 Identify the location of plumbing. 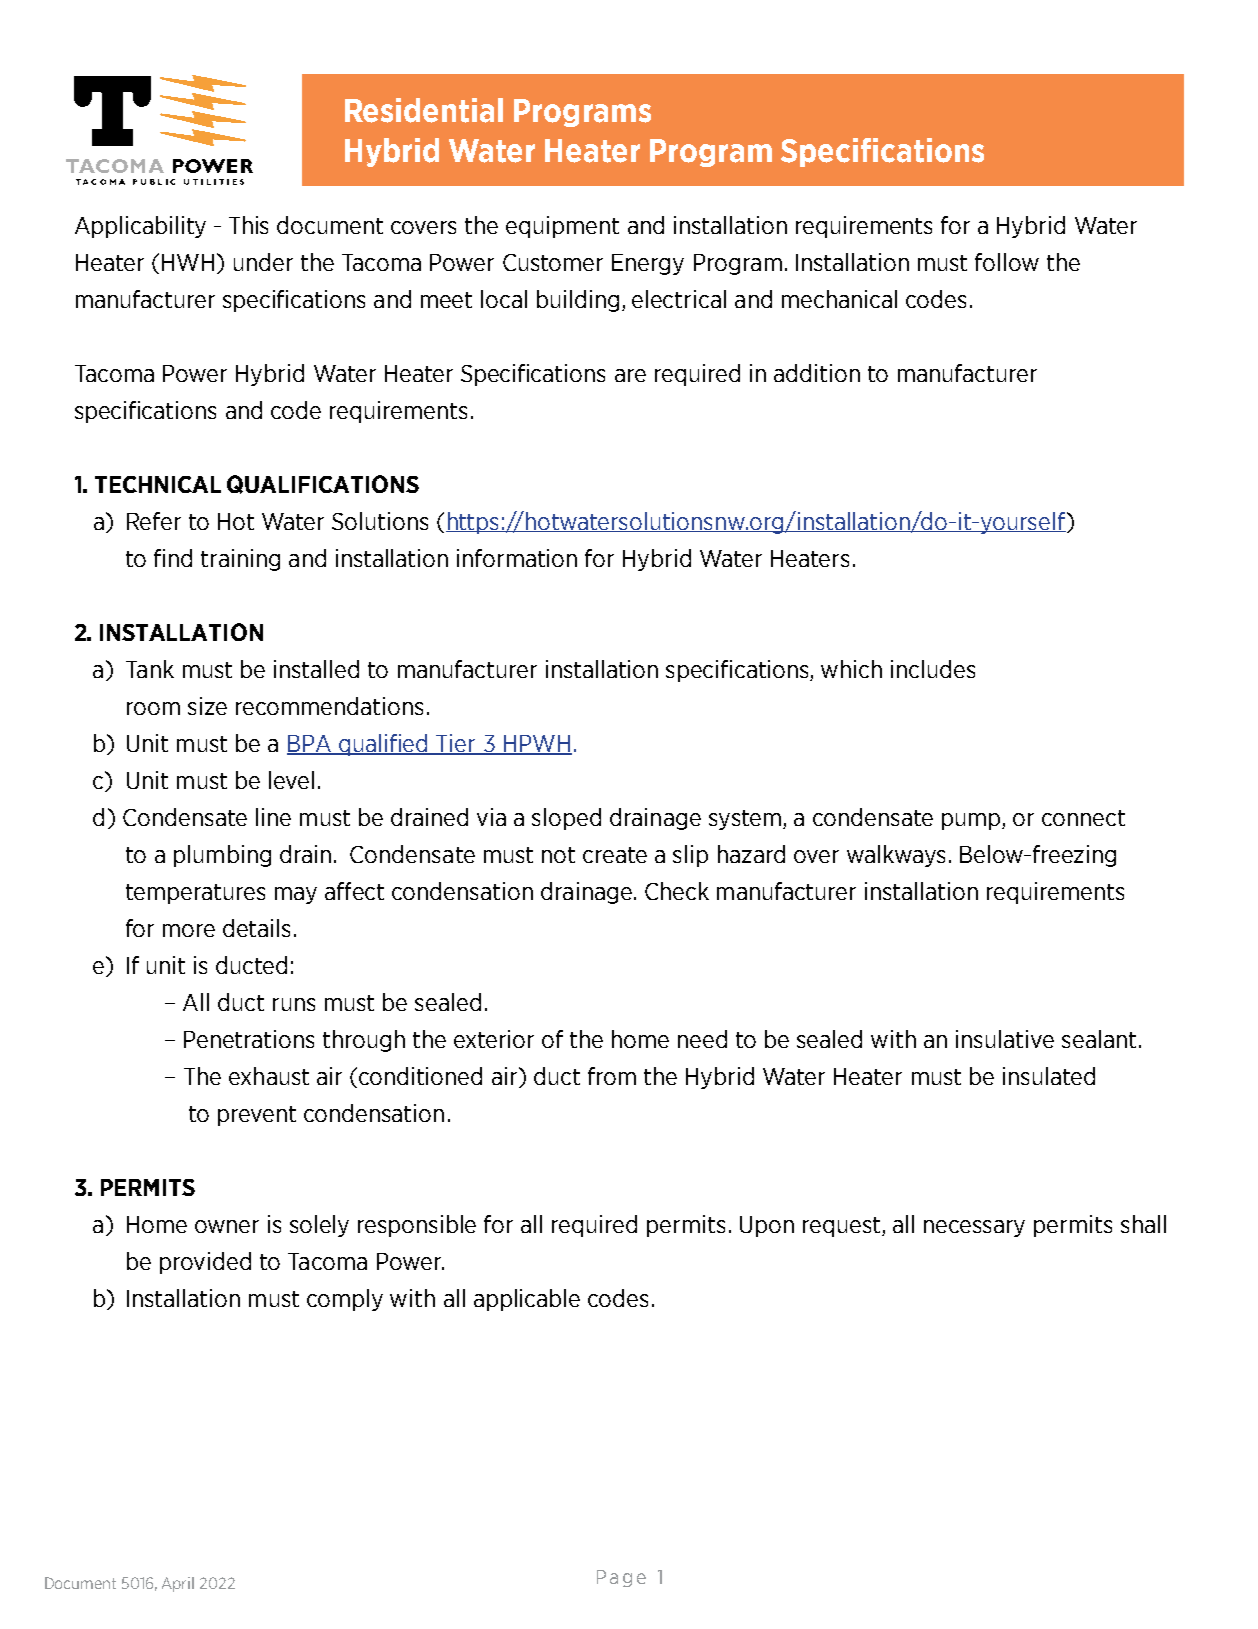
(222, 856).
